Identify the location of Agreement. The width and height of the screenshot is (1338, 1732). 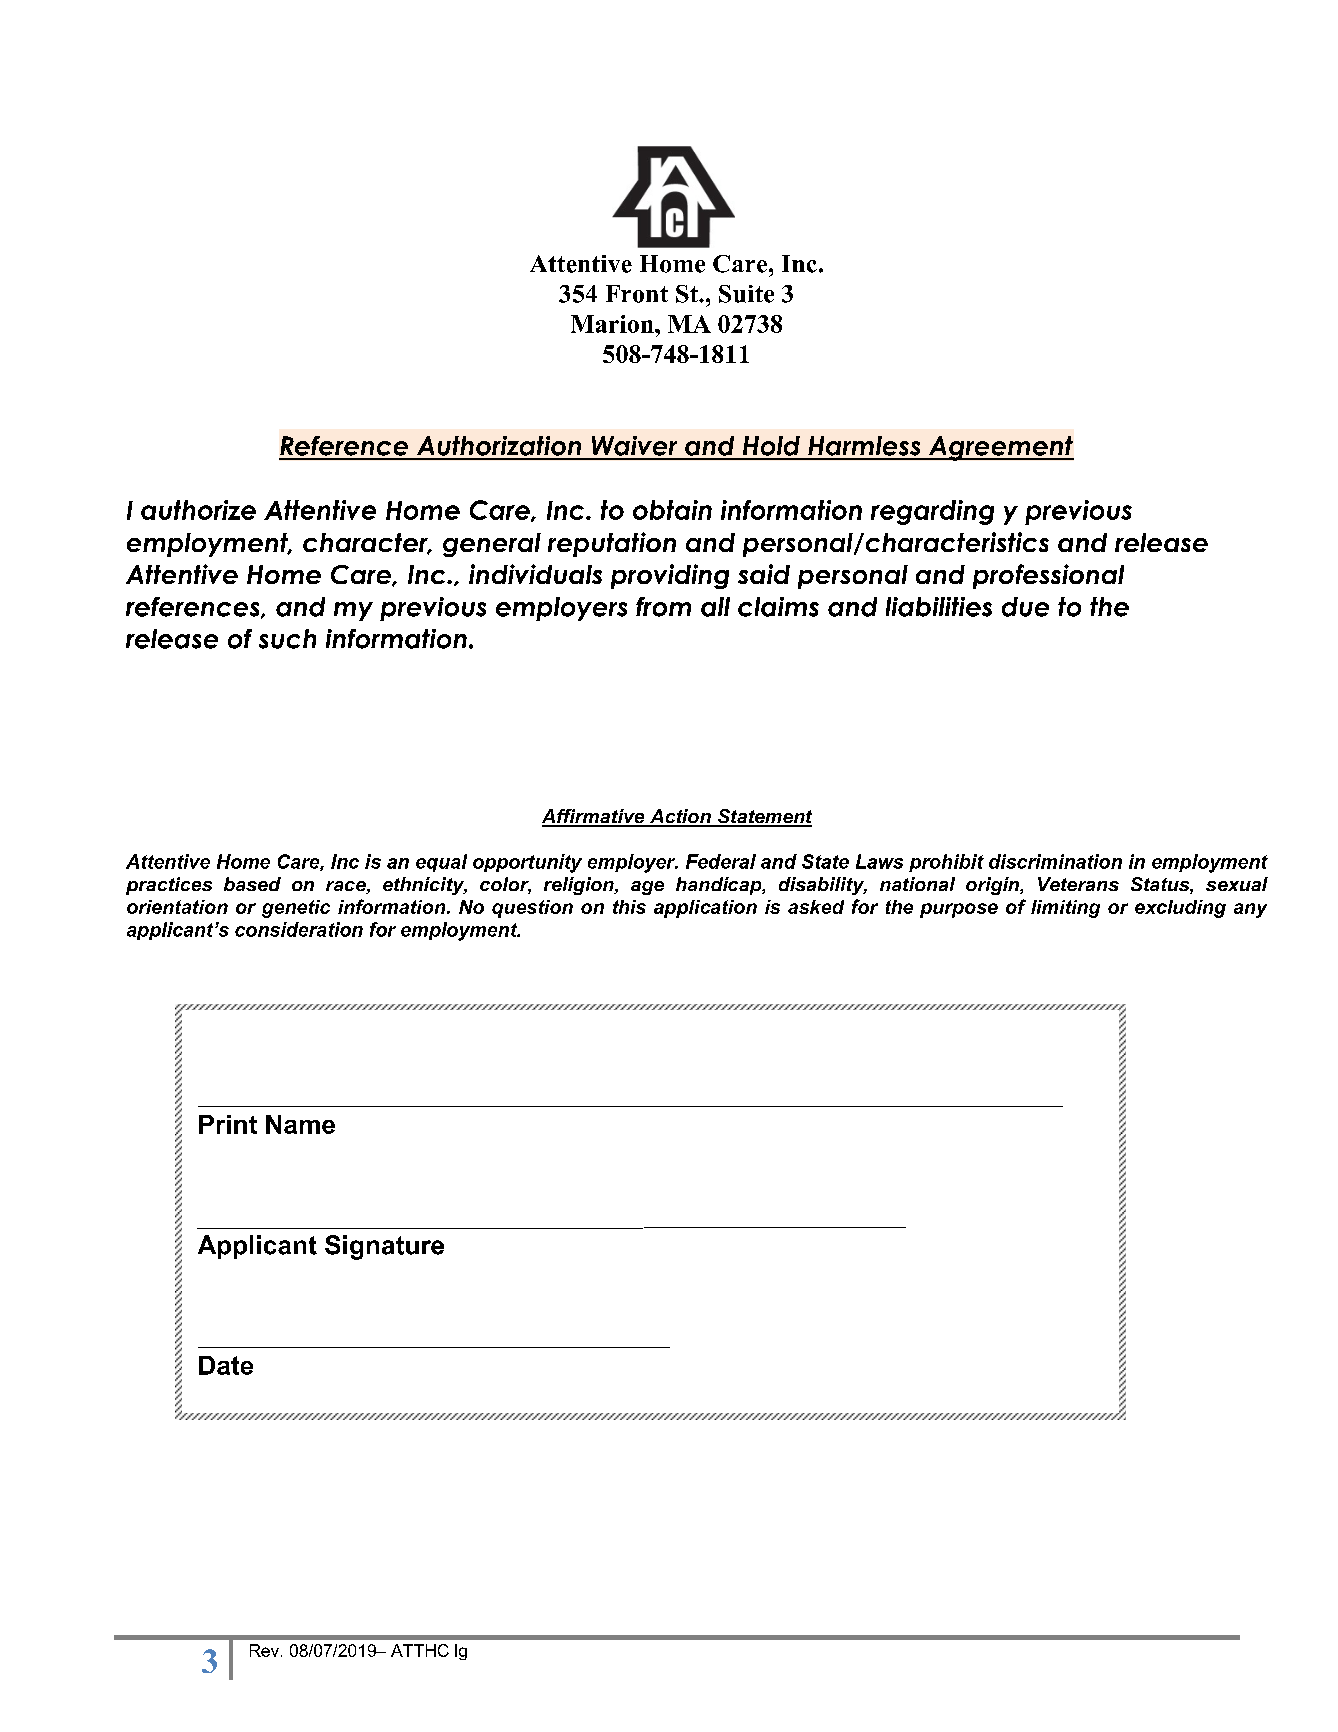
(1000, 448).
